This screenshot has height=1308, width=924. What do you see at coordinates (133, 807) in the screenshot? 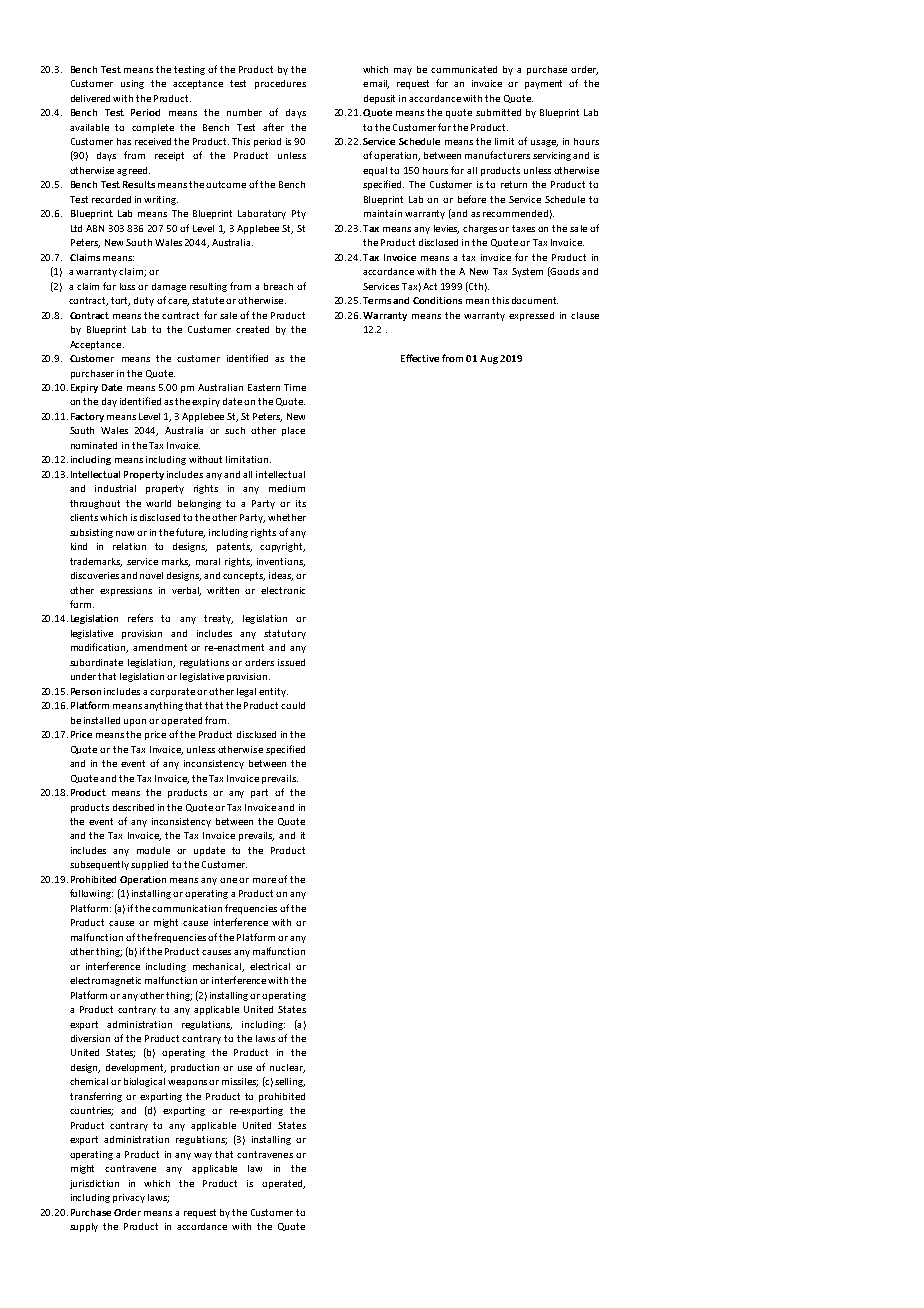
I see `described` at bounding box center [133, 807].
